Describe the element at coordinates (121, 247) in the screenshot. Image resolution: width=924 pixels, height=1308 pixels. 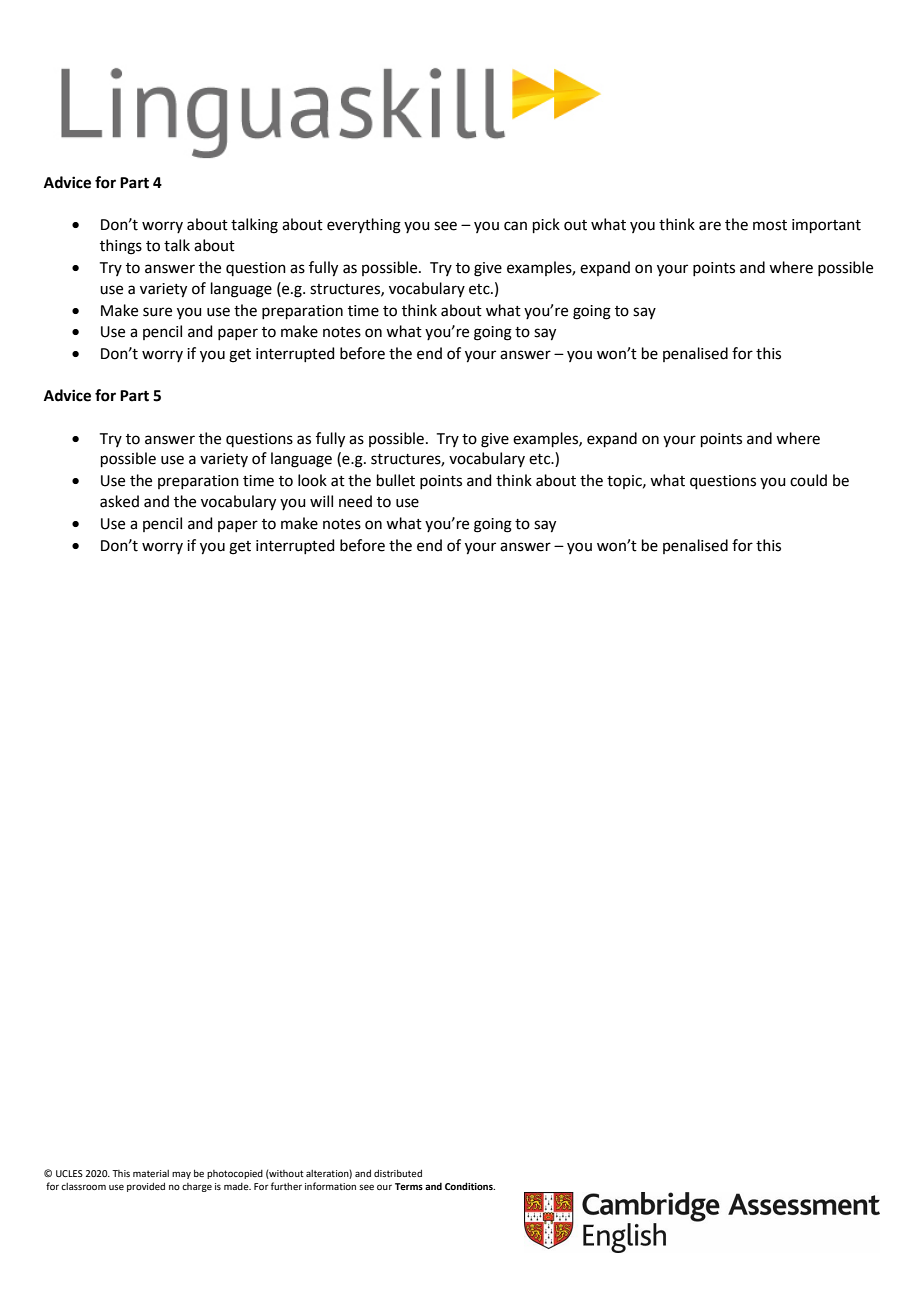
I see `things` at that location.
